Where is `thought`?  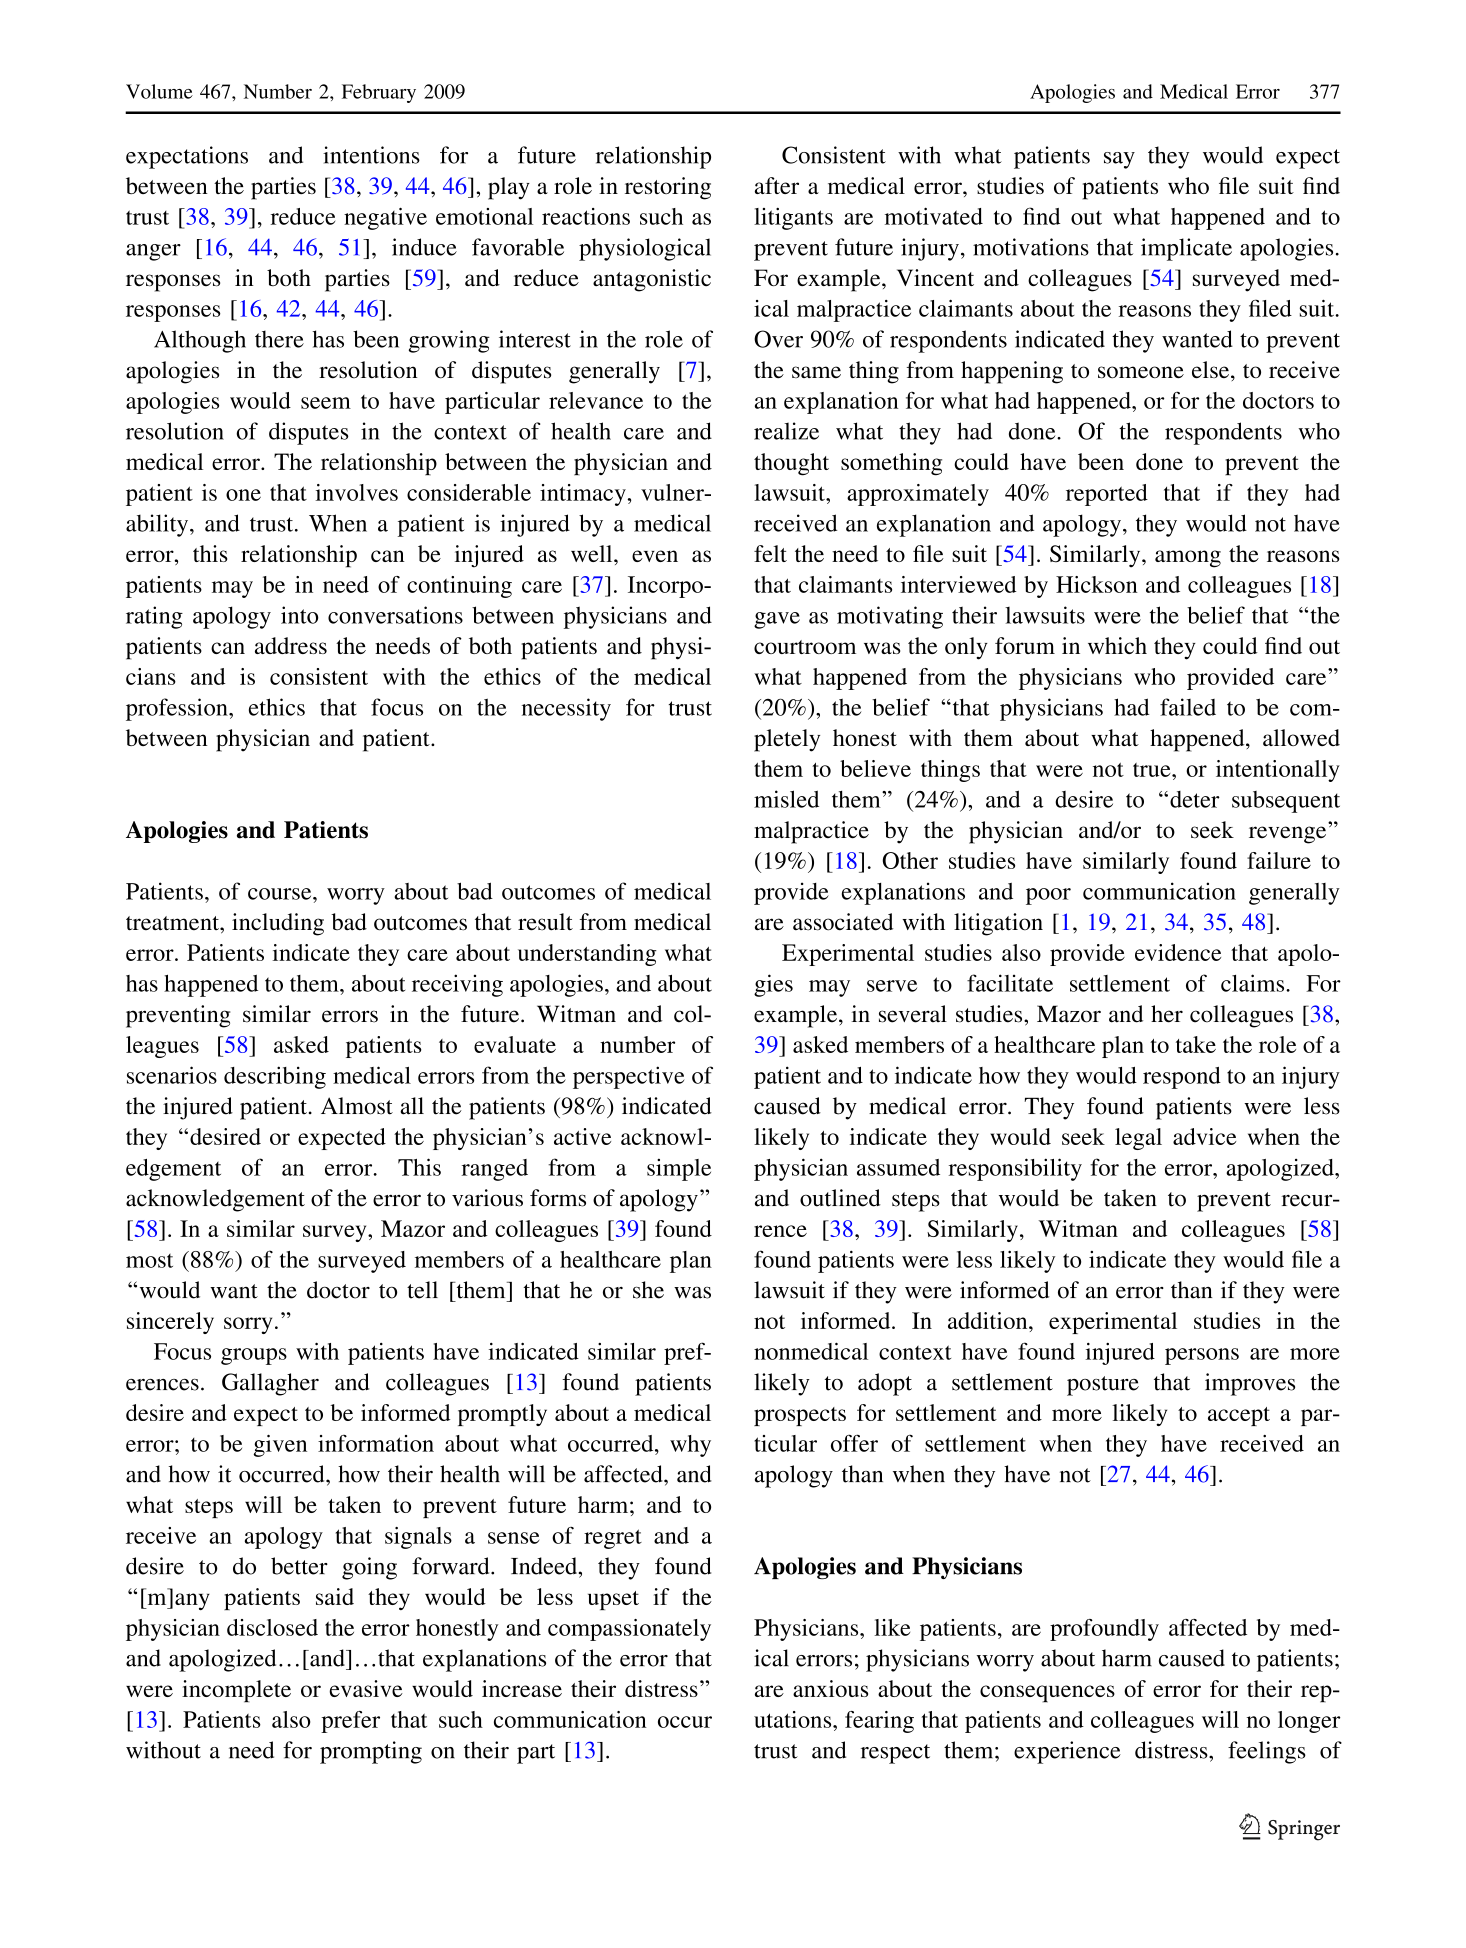
thought is located at coordinates (791, 464).
